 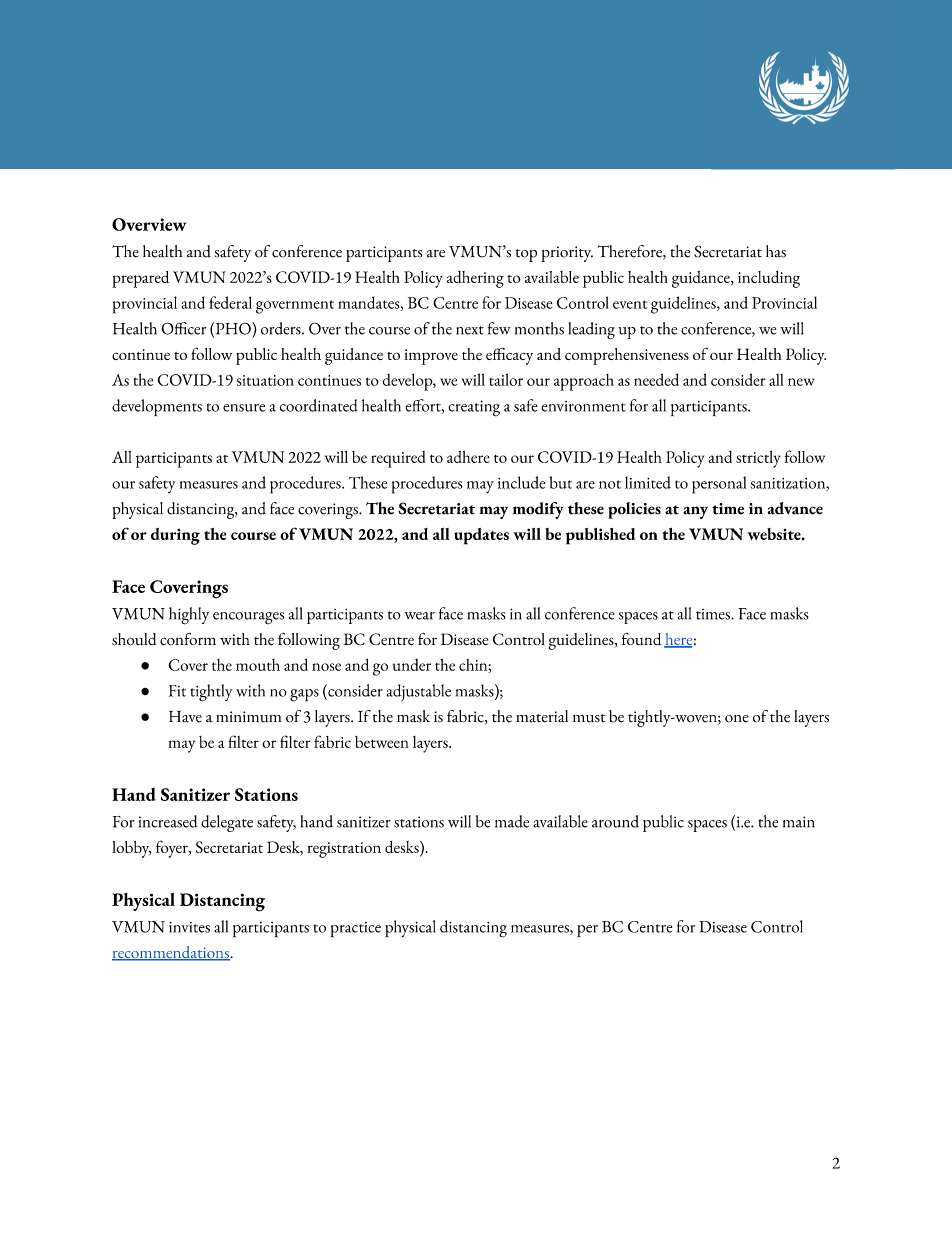 What do you see at coordinates (419, 616) in the screenshot?
I see `wear` at bounding box center [419, 616].
